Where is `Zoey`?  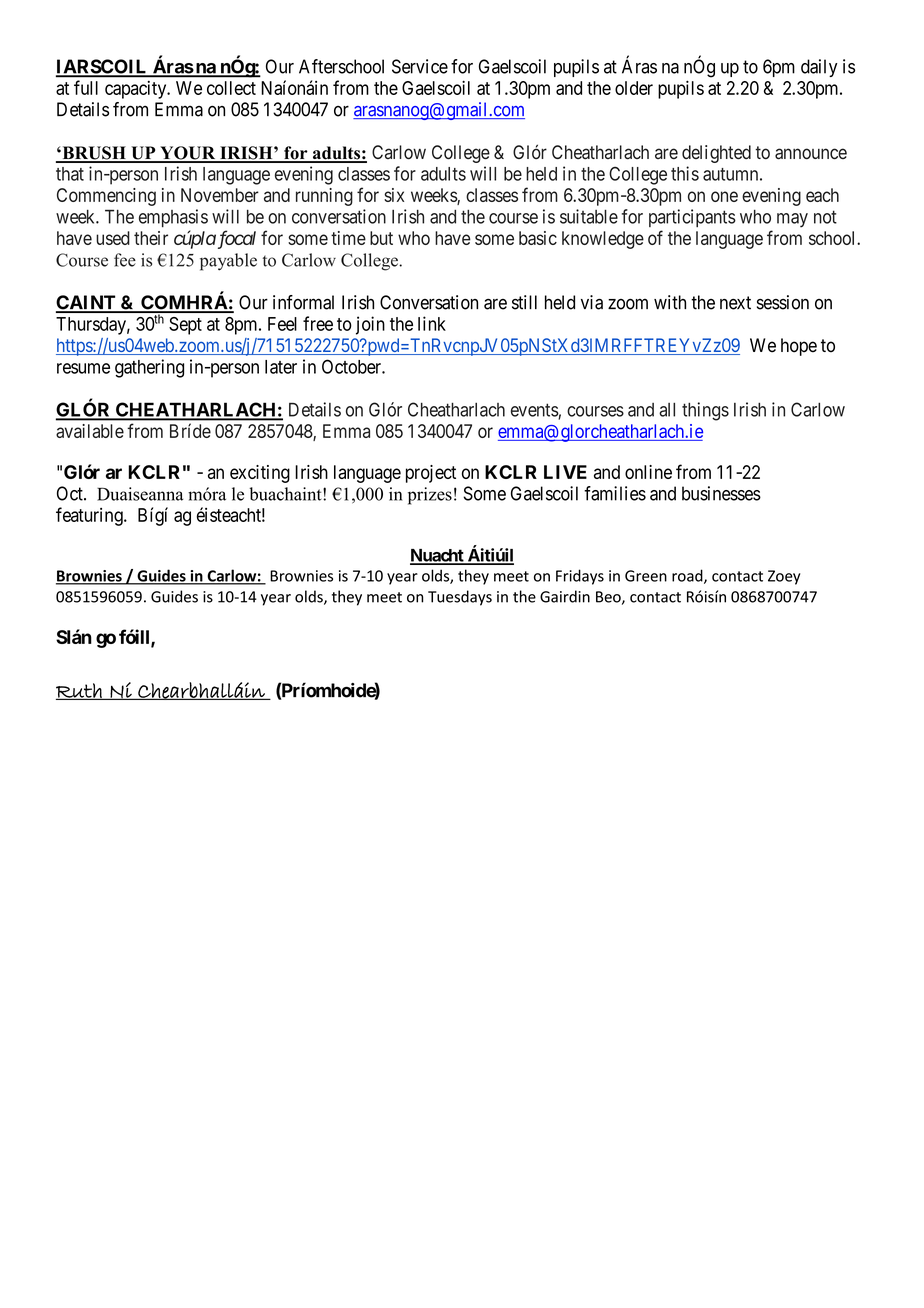 Zoey is located at coordinates (784, 577).
